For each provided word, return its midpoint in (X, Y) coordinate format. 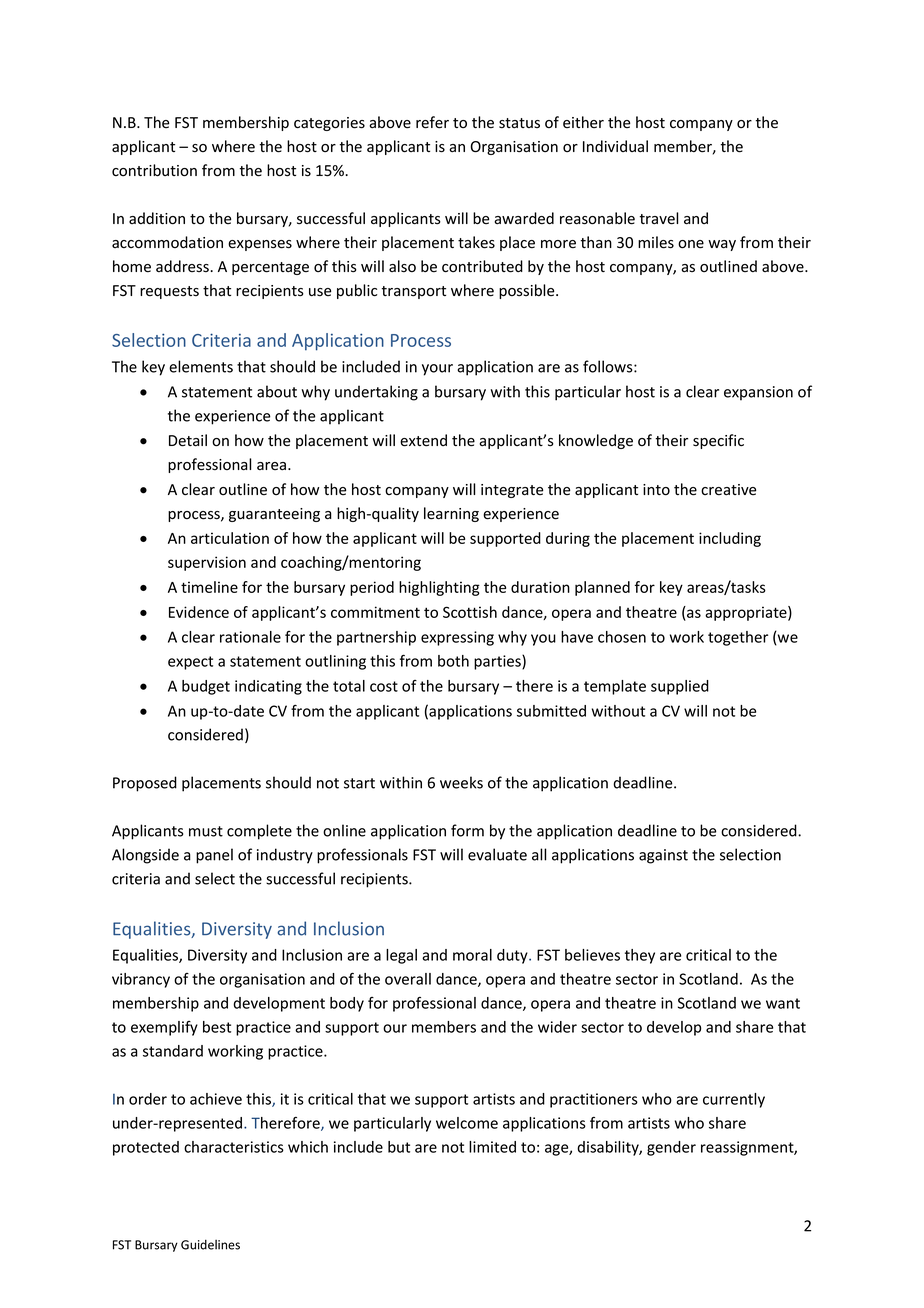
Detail (188, 440)
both (453, 661)
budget (206, 687)
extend (423, 440)
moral (472, 955)
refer (432, 122)
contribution (154, 170)
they (640, 956)
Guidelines (210, 1245)
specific (718, 441)
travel (659, 218)
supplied (680, 687)
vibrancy (141, 980)
